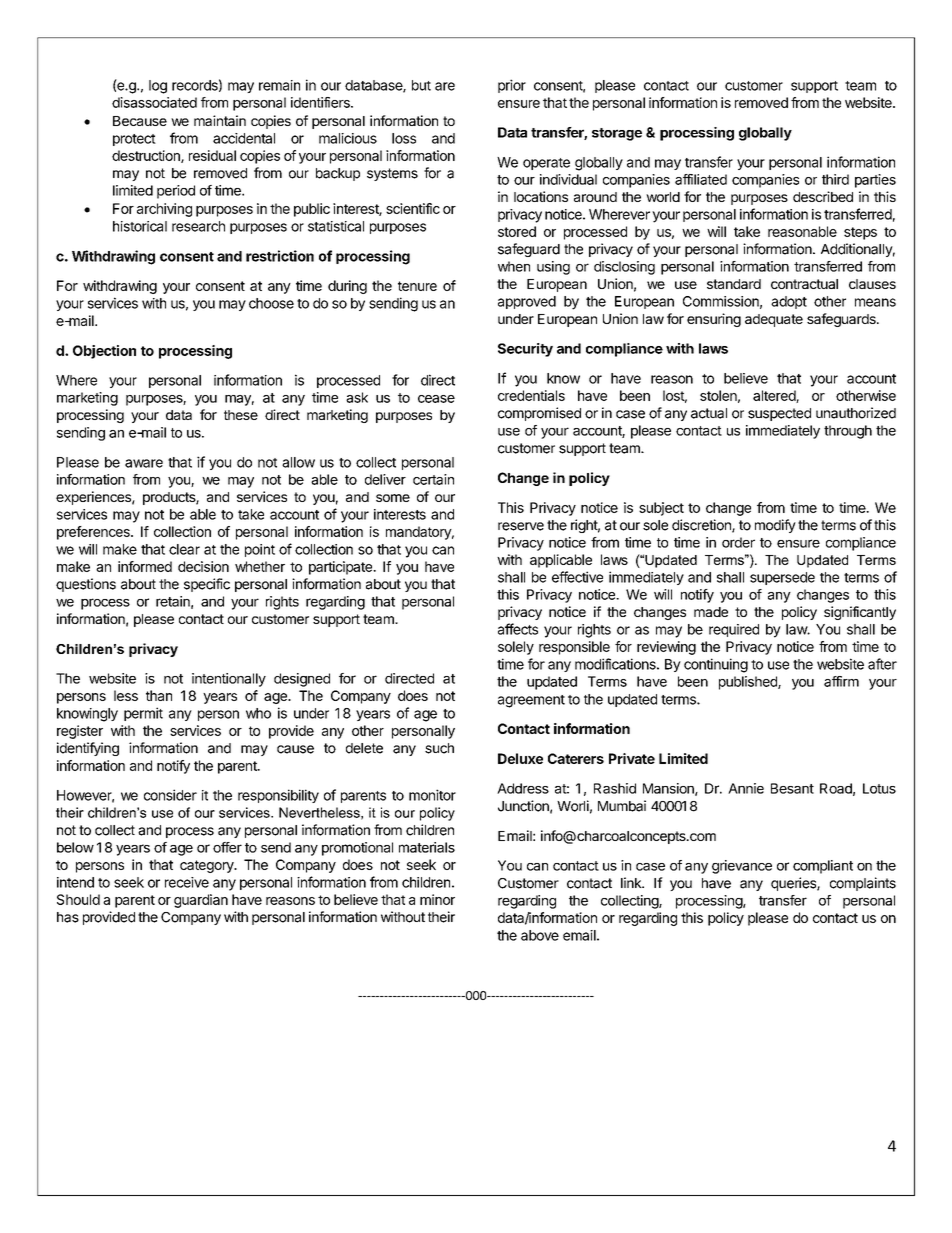 This image has height=1233, width=952. I want to click on such, so click(439, 748).
